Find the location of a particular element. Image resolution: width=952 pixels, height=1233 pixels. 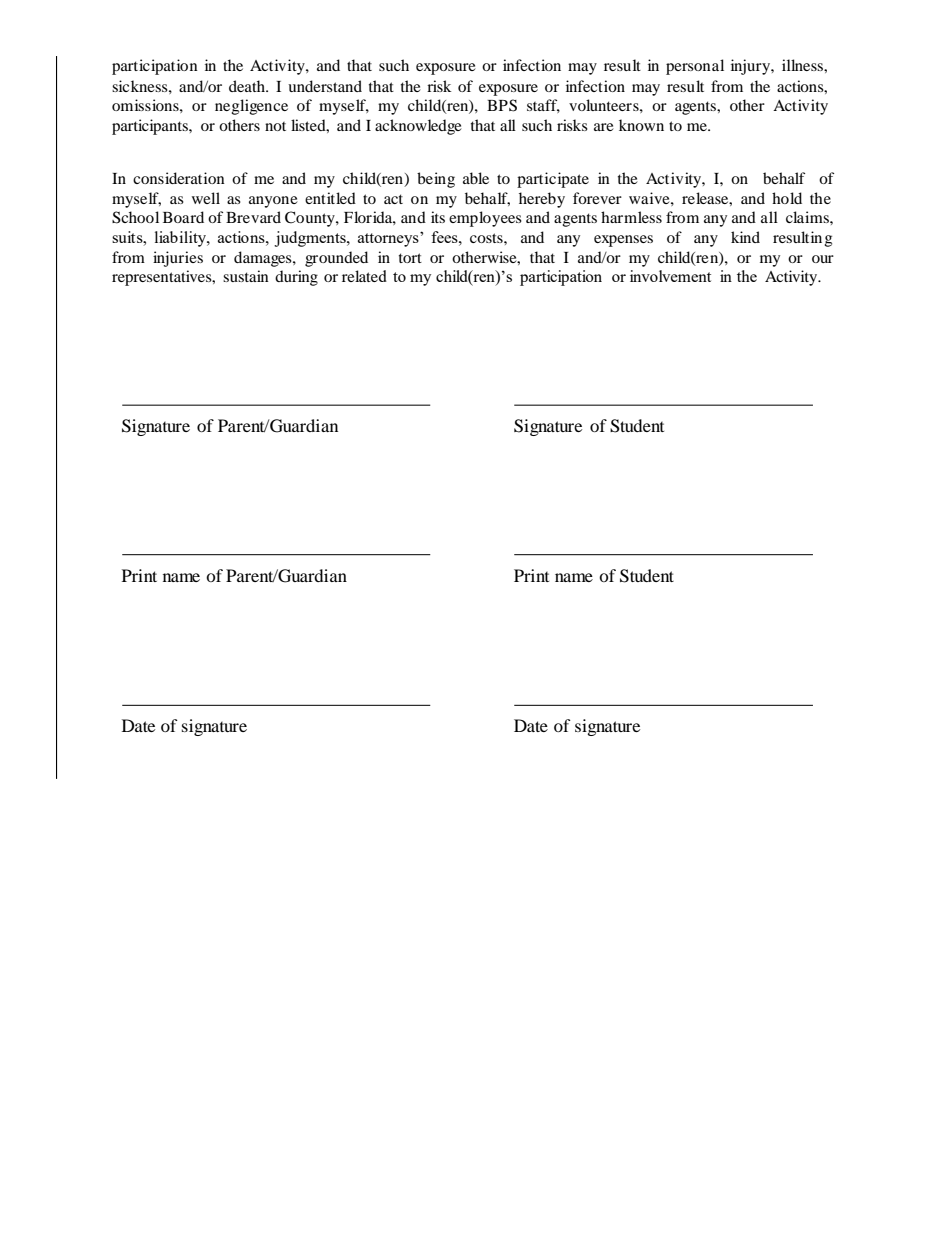

not is located at coordinates (275, 126).
